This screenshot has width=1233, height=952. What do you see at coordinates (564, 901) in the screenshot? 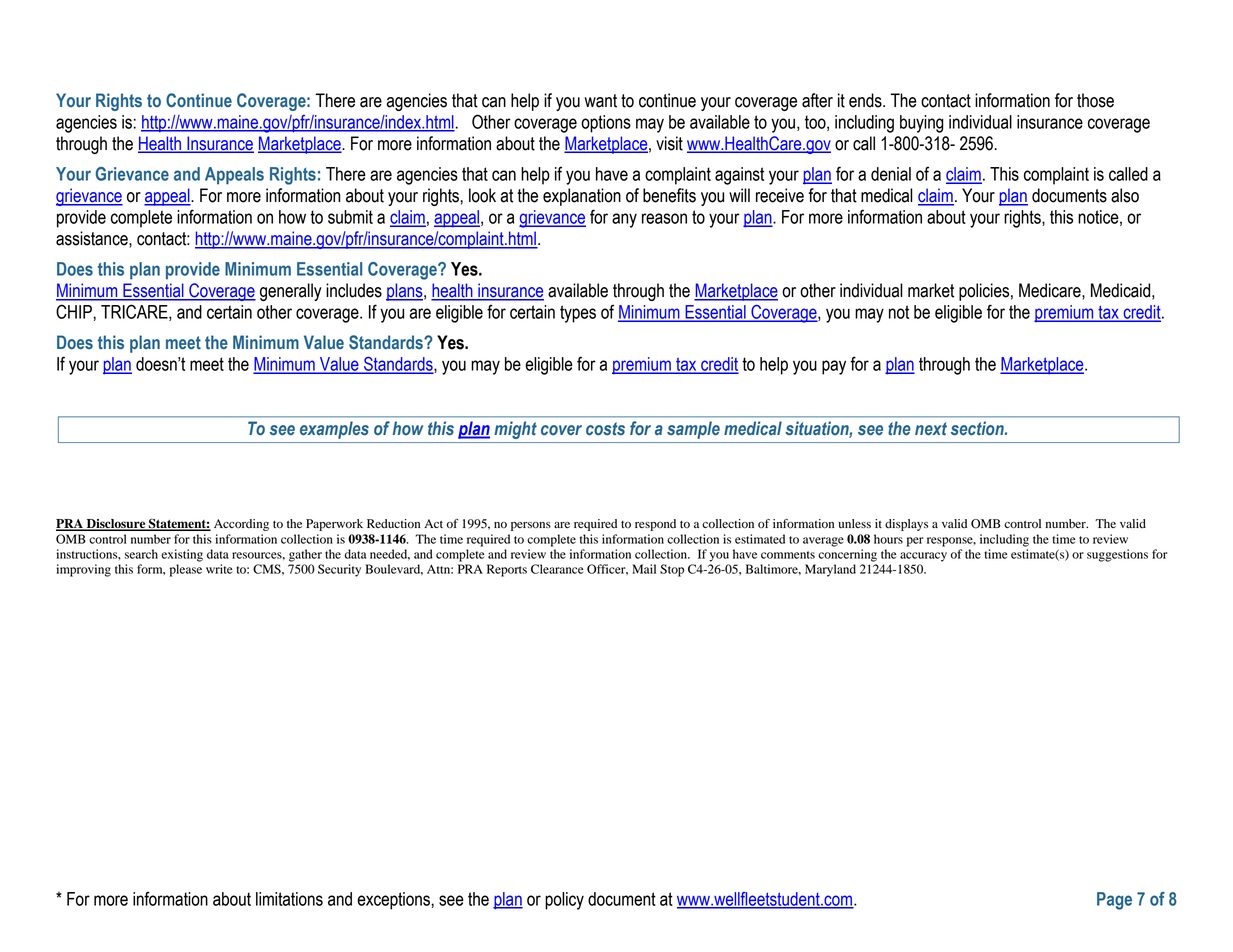
I see `policy` at bounding box center [564, 901].
